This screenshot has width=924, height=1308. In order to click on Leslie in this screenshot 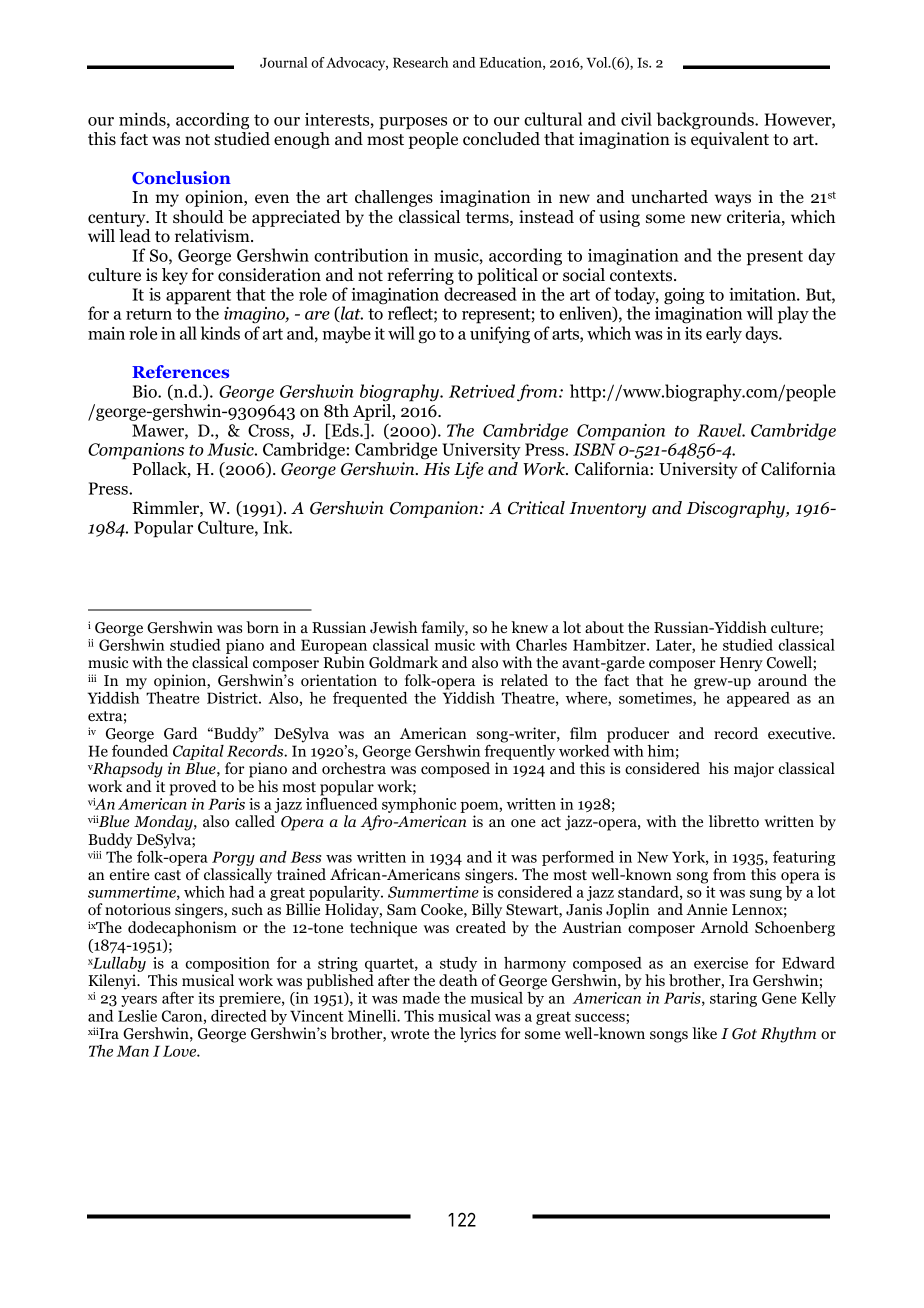, I will do `click(137, 1016)`.
